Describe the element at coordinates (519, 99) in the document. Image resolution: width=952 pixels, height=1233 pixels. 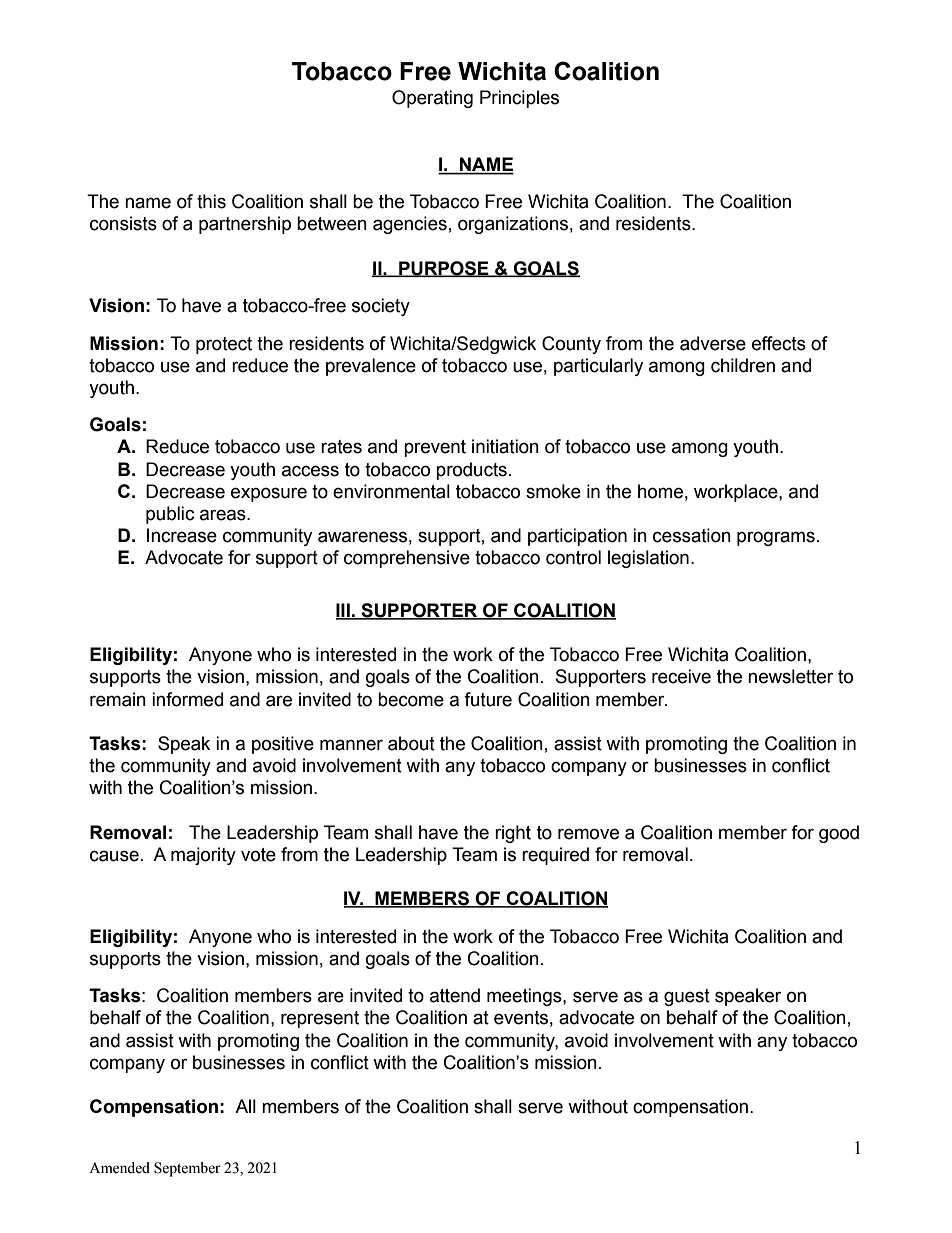
I see `Principles` at that location.
